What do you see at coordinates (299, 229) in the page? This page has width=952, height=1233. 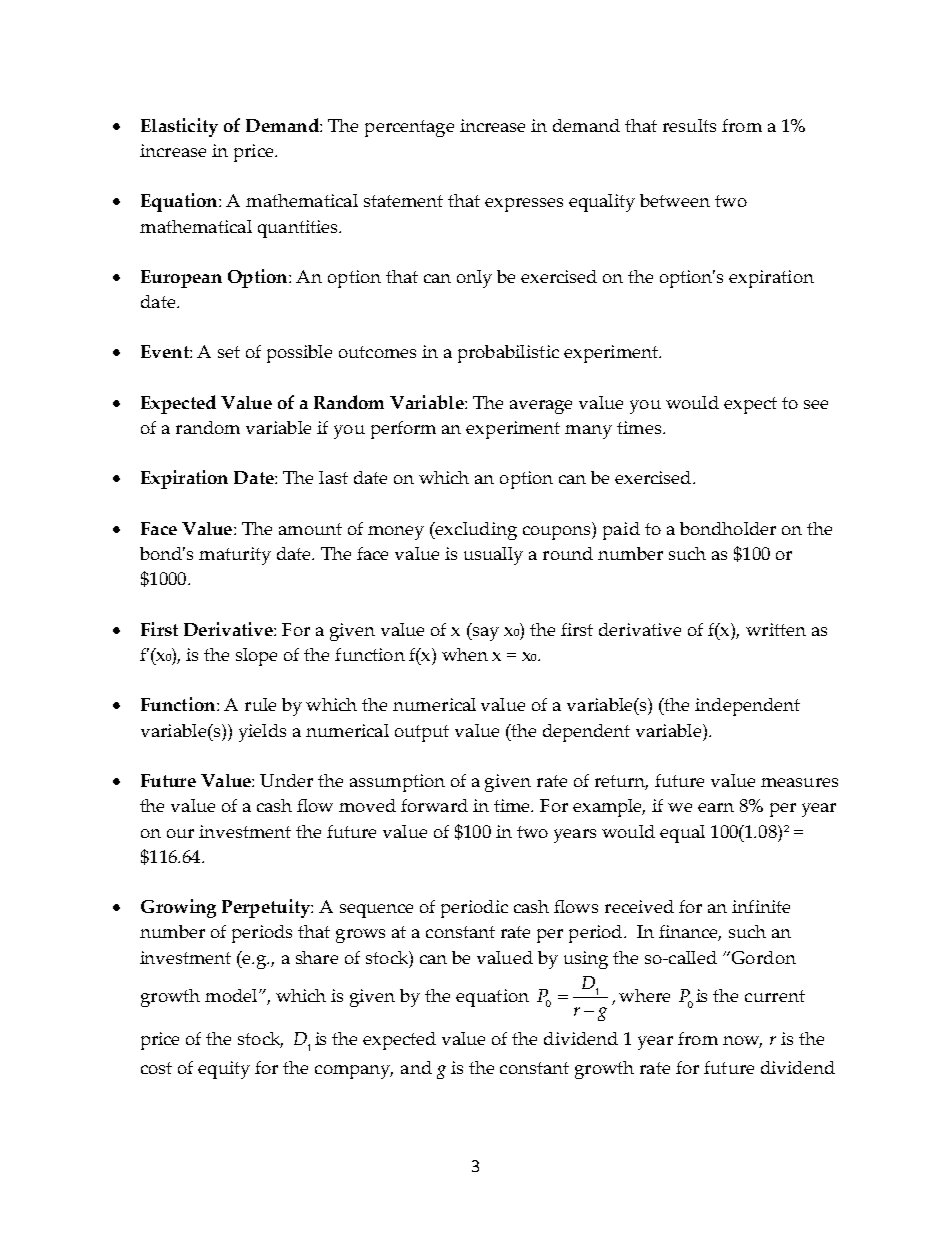 I see `quantities` at bounding box center [299, 229].
